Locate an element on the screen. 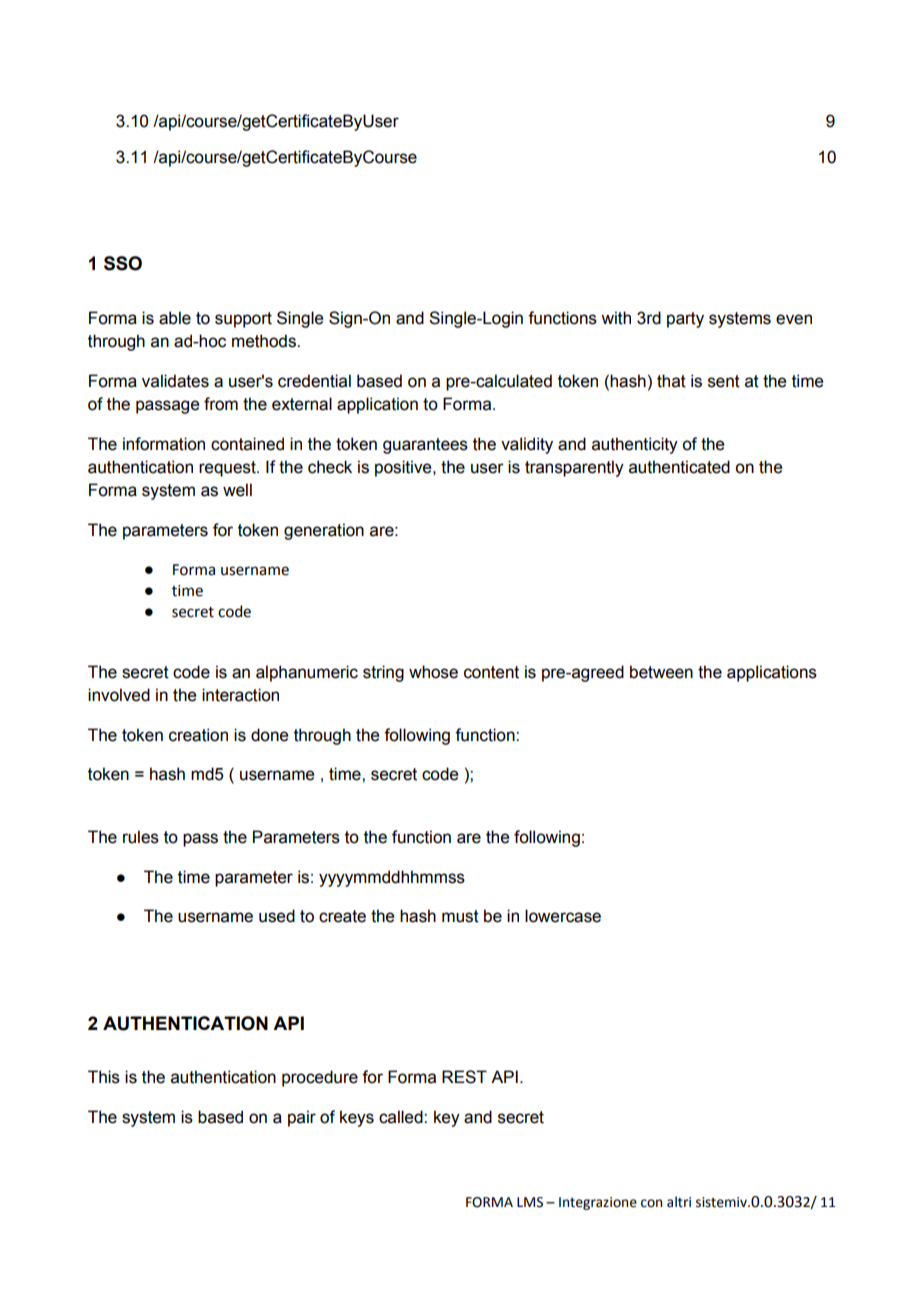  with is located at coordinates (616, 318).
